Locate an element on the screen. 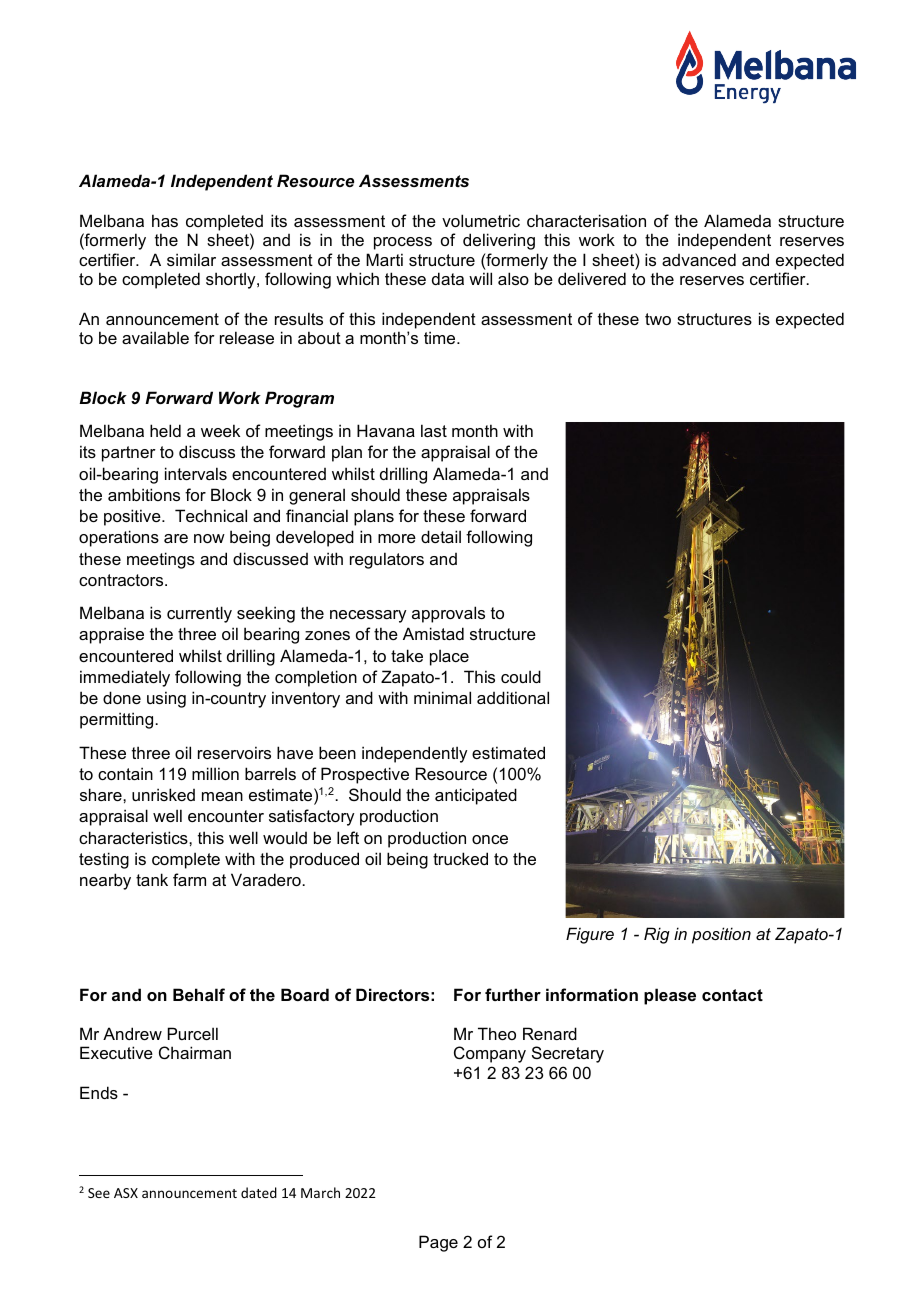 The image size is (924, 1307). process is located at coordinates (403, 243).
